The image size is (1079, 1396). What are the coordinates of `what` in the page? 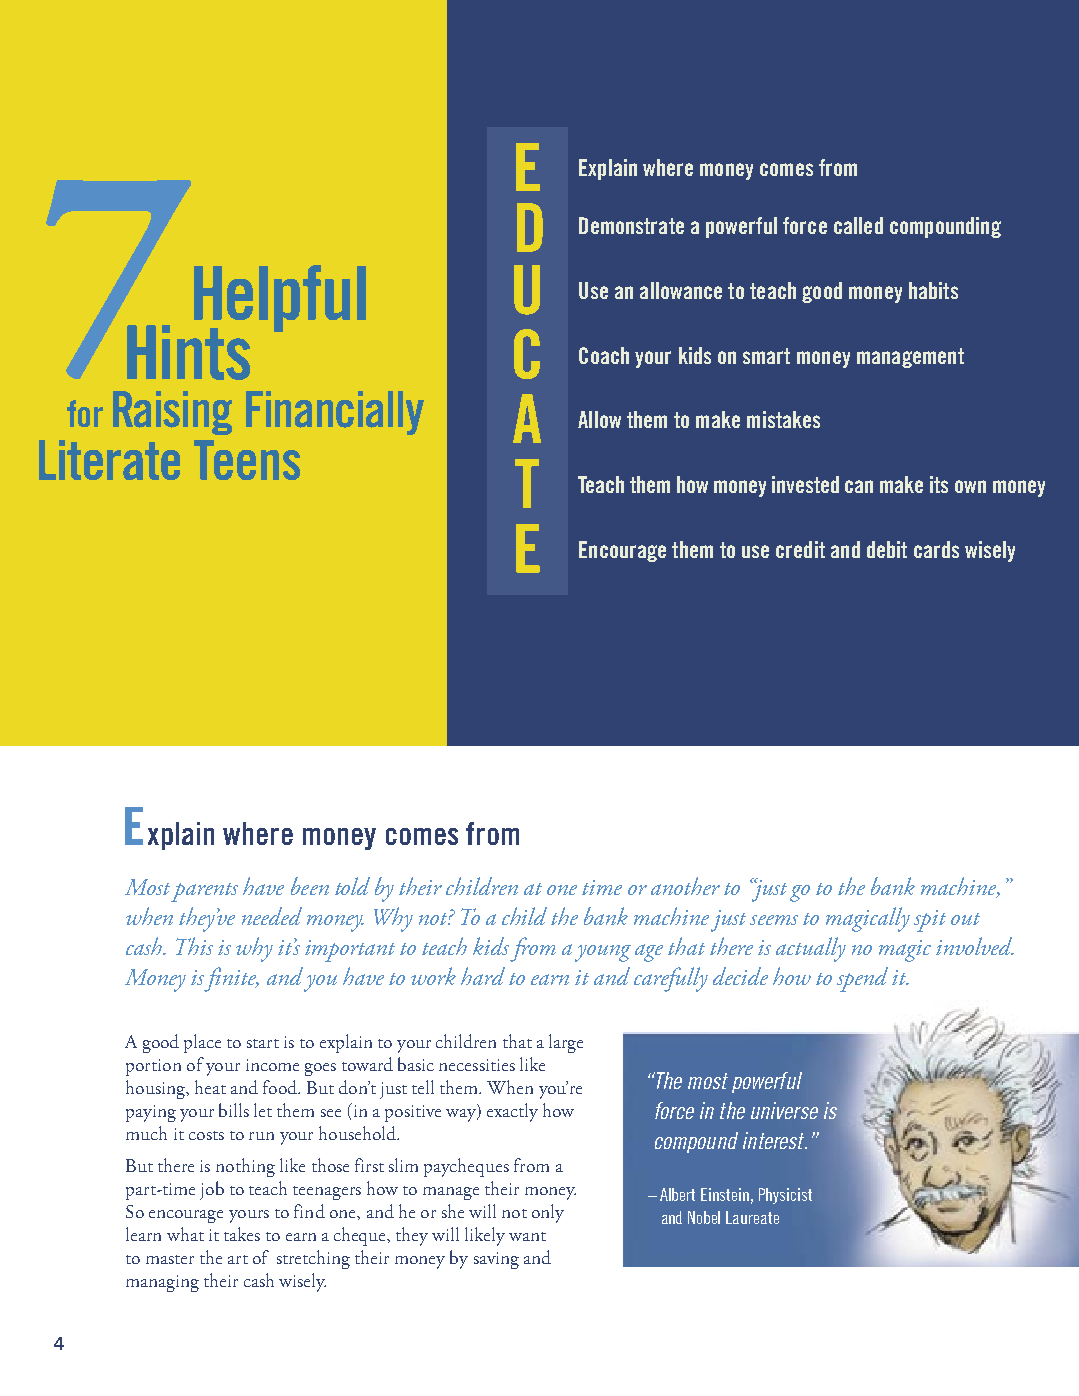 It's located at (185, 1234).
